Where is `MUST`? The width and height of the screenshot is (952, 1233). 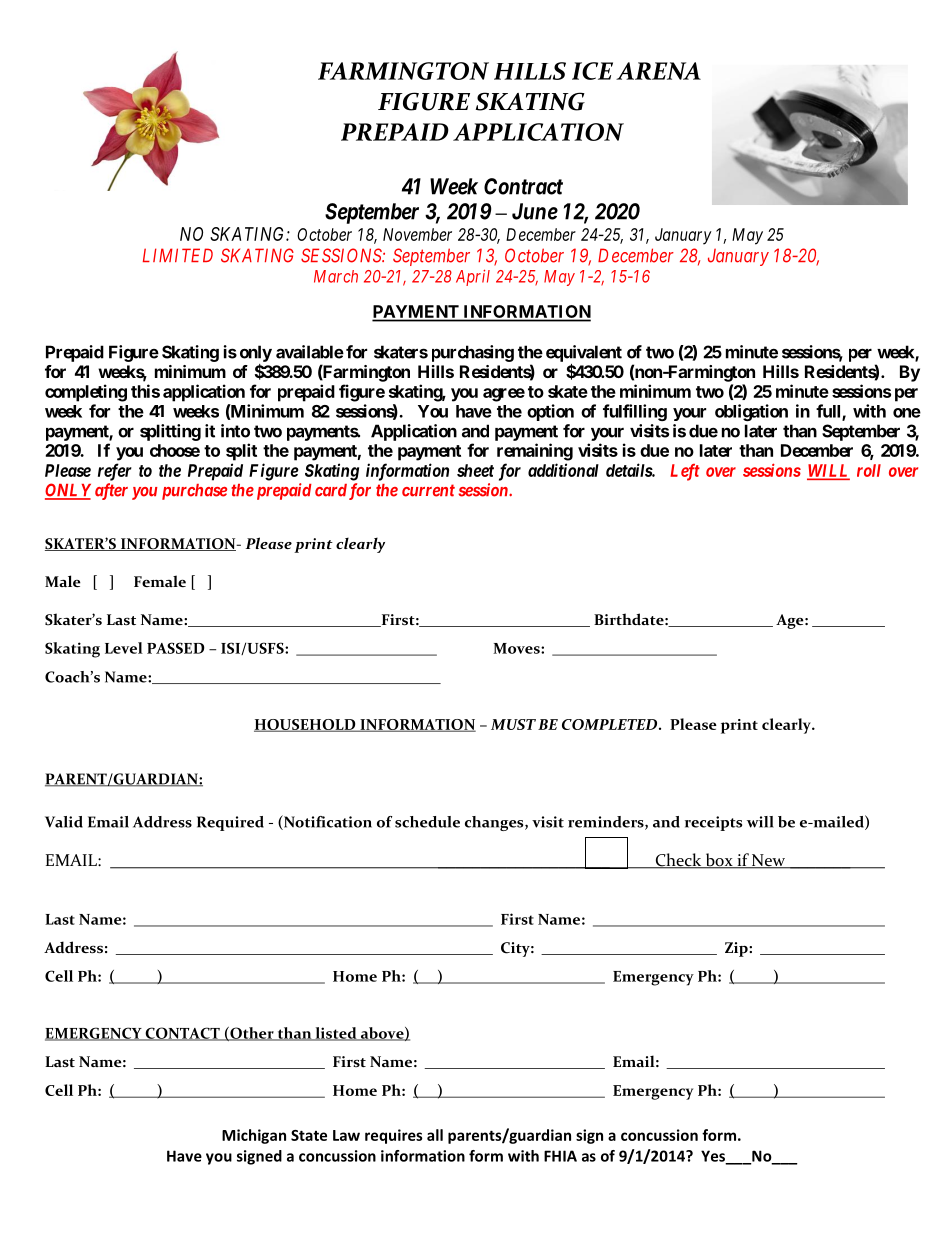 MUST is located at coordinates (513, 724).
